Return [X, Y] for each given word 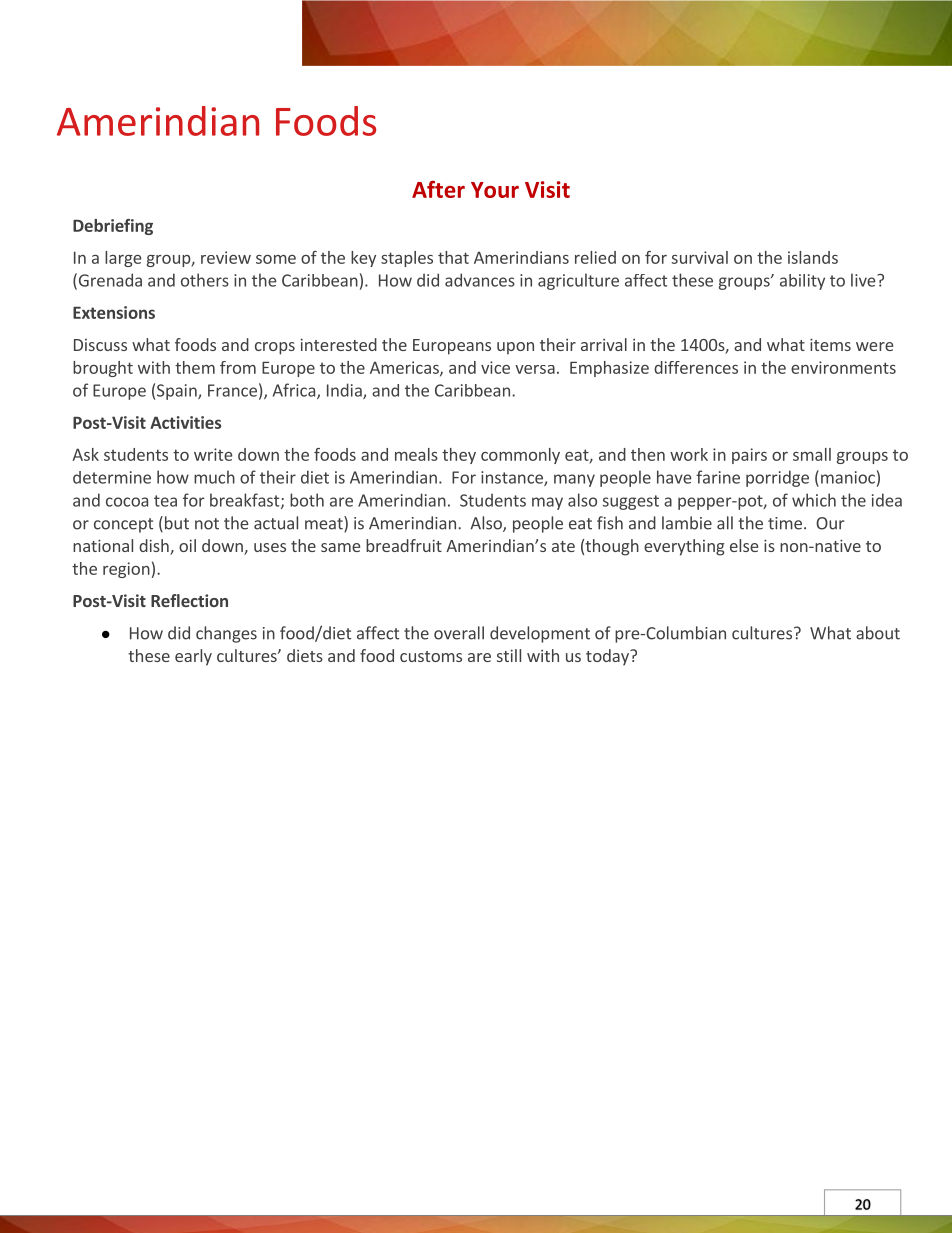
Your [495, 190]
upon [515, 348]
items [830, 344]
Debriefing [113, 227]
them [195, 367]
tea [165, 501]
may [547, 503]
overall [459, 633]
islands [813, 257]
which [814, 500]
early [193, 657]
